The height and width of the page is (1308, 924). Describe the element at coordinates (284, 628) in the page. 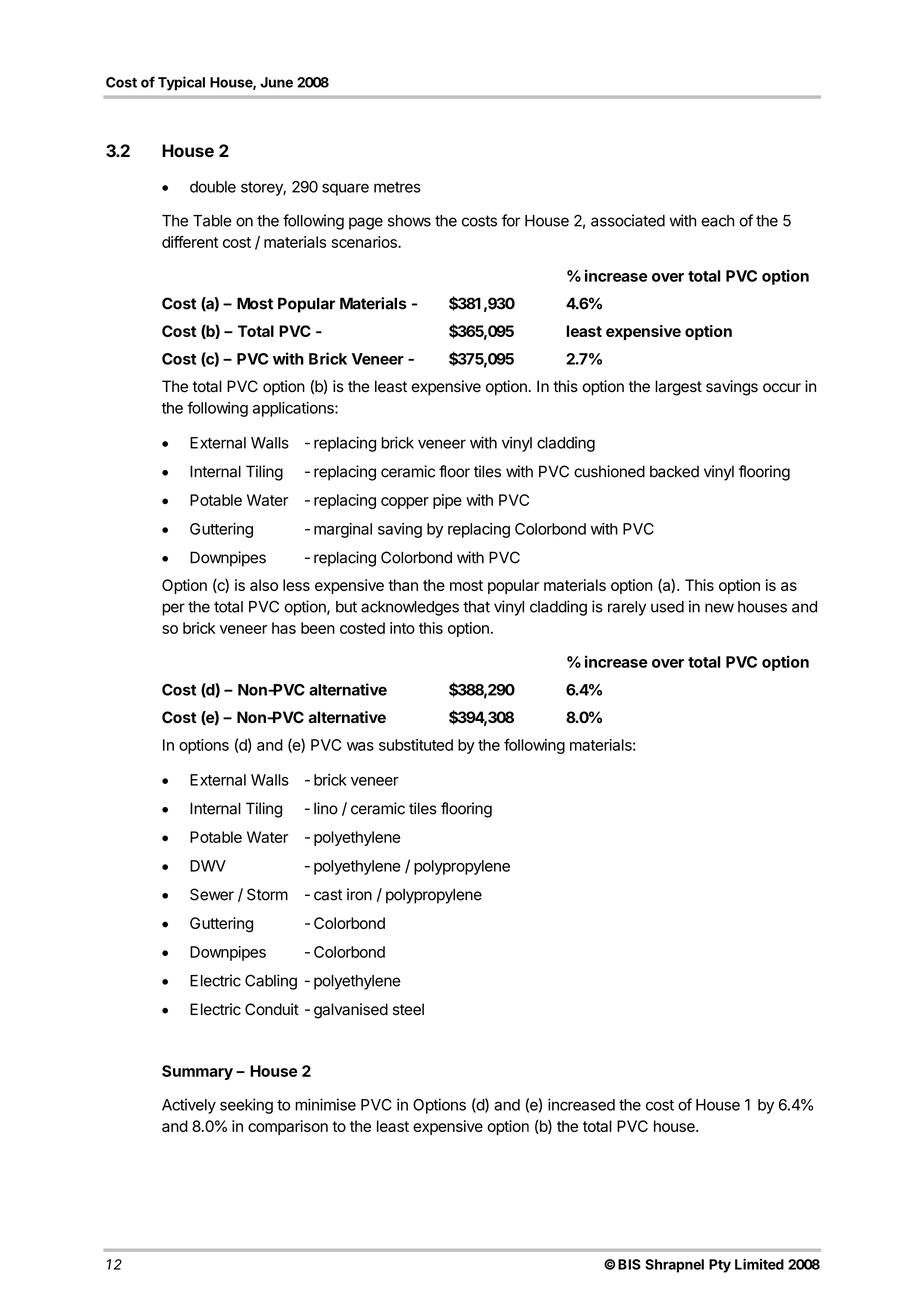

I see `has` at that location.
